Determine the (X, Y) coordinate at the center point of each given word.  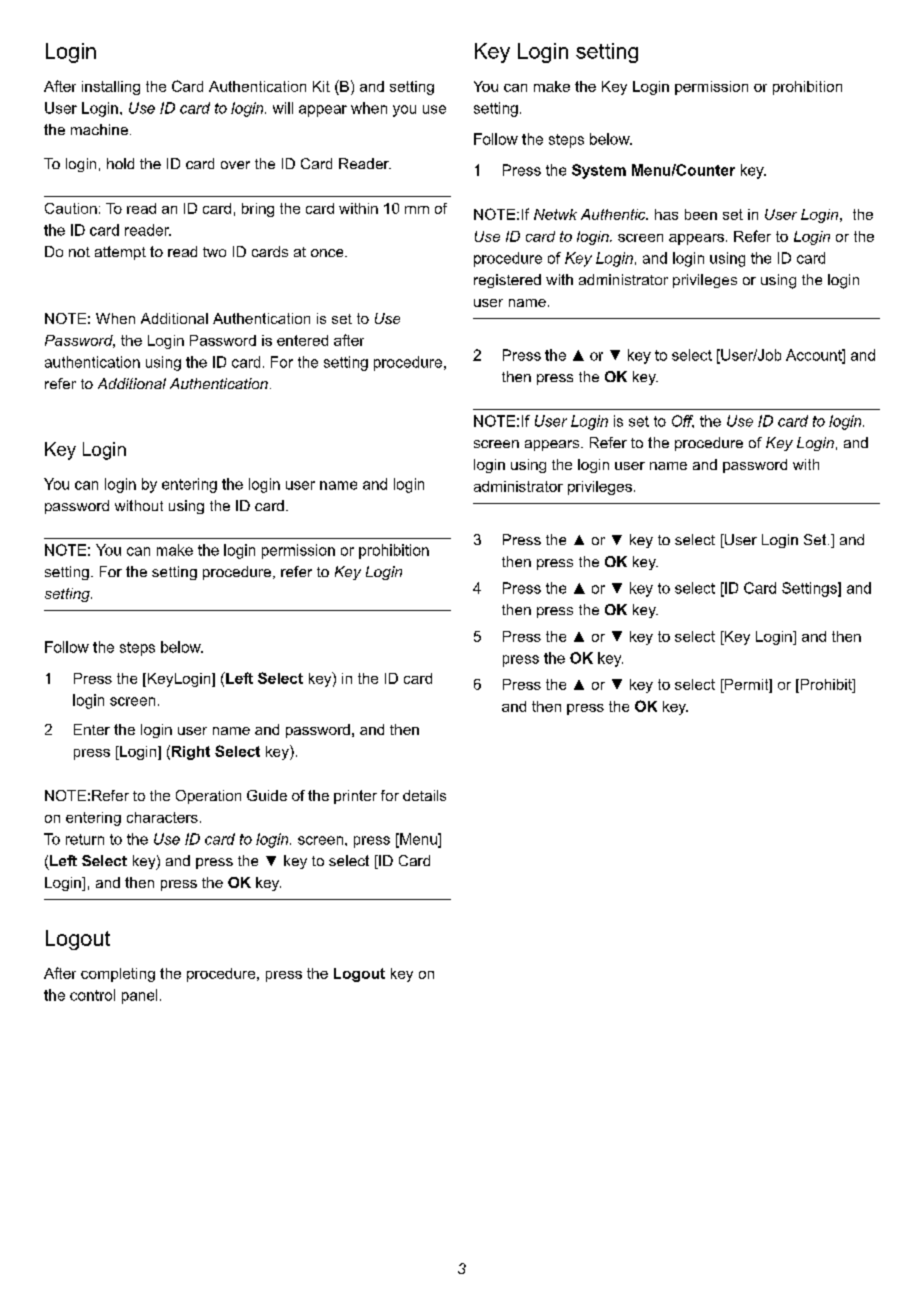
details (424, 795)
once (328, 253)
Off (683, 421)
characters (162, 817)
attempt (120, 253)
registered (507, 281)
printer (355, 797)
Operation (208, 797)
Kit (321, 86)
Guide (267, 795)
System (599, 171)
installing (111, 88)
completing (118, 975)
